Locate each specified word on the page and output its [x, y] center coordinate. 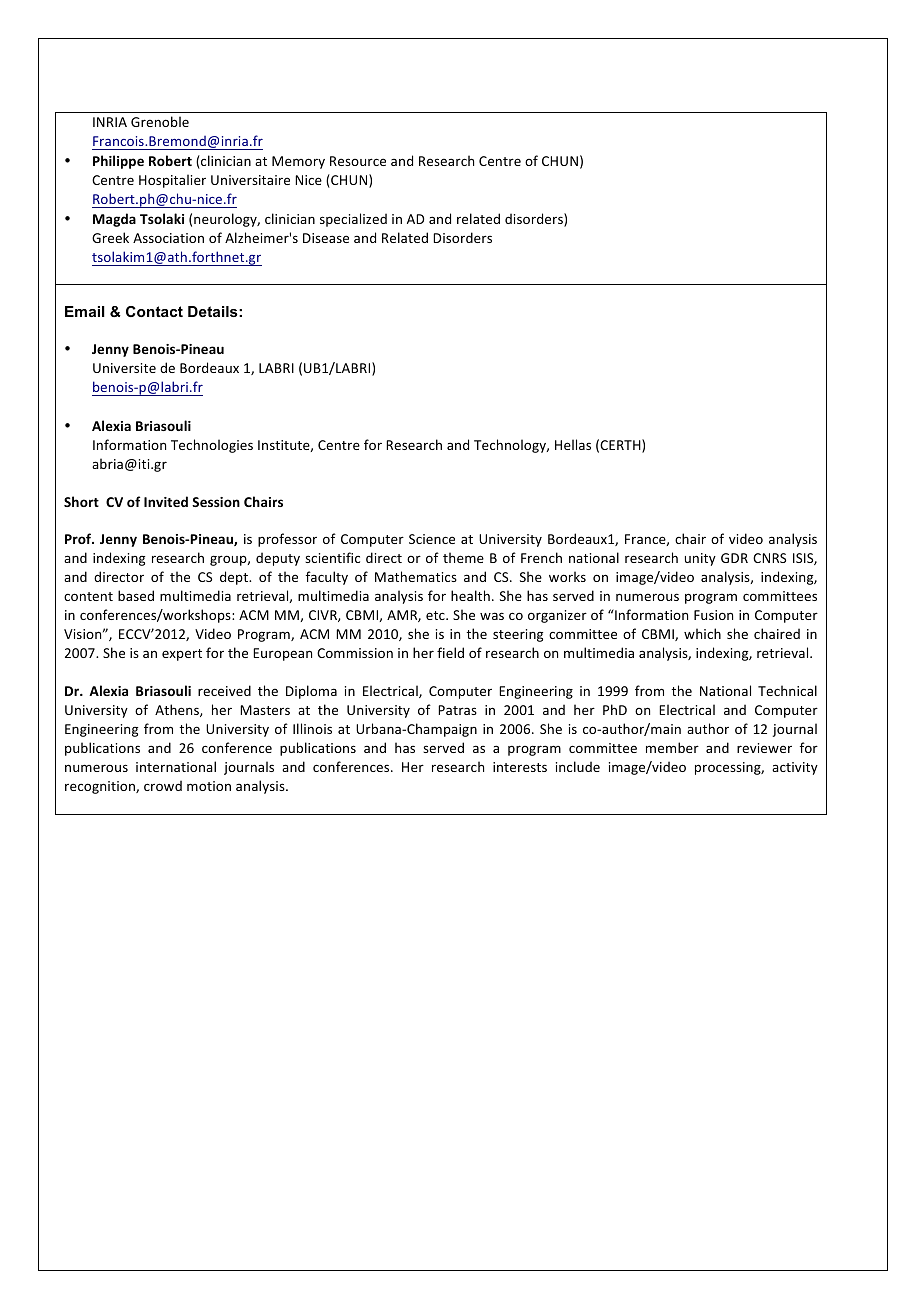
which [702, 633]
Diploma [311, 692]
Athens [178, 710]
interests [520, 767]
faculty [327, 578]
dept [235, 578]
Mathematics [416, 576]
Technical [787, 690]
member [672, 747]
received [224, 690]
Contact [154, 311]
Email [85, 311]
